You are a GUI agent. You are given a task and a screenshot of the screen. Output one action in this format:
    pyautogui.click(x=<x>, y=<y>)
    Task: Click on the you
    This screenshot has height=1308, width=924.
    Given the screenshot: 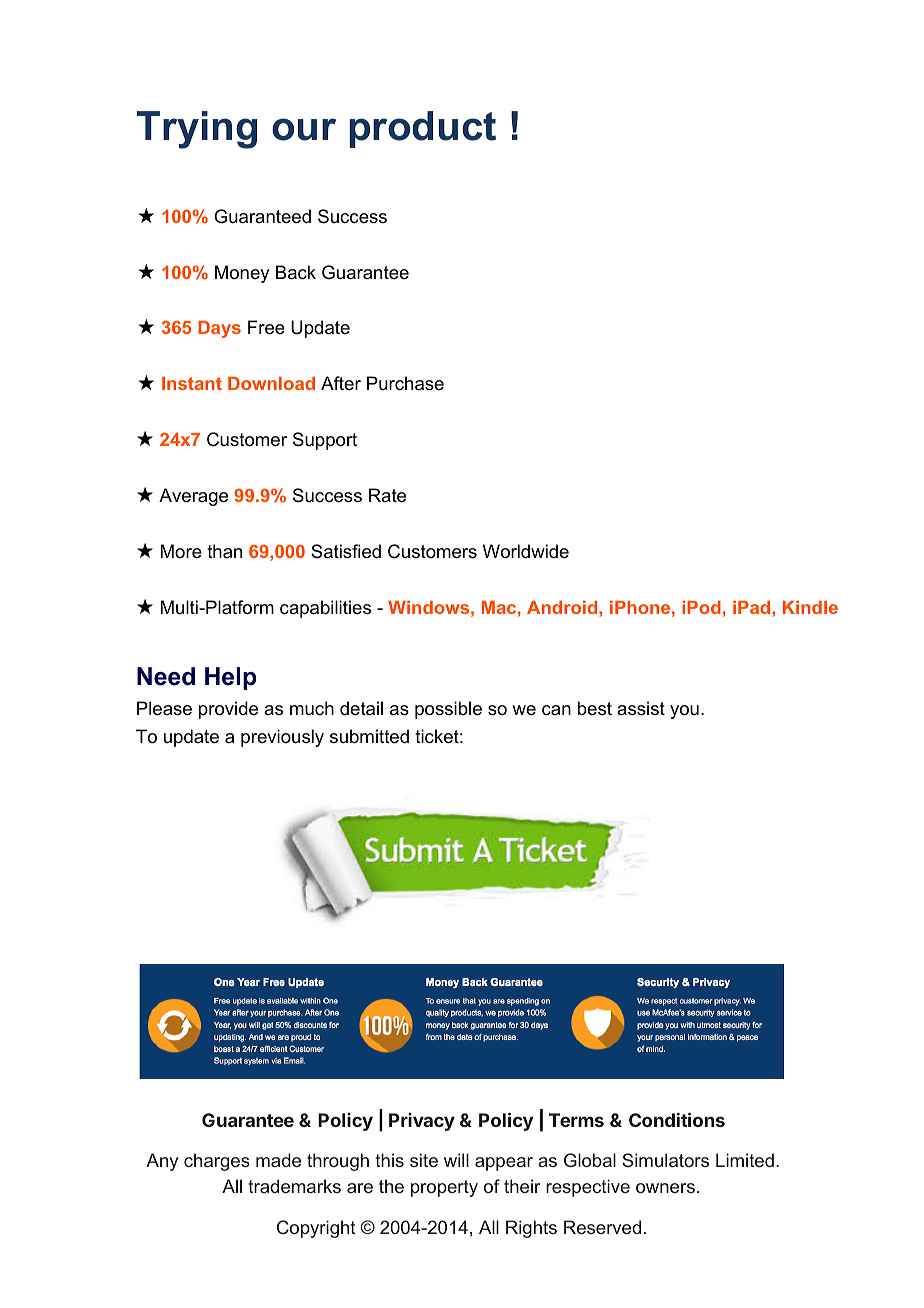 What is the action you would take?
    pyautogui.click(x=684, y=712)
